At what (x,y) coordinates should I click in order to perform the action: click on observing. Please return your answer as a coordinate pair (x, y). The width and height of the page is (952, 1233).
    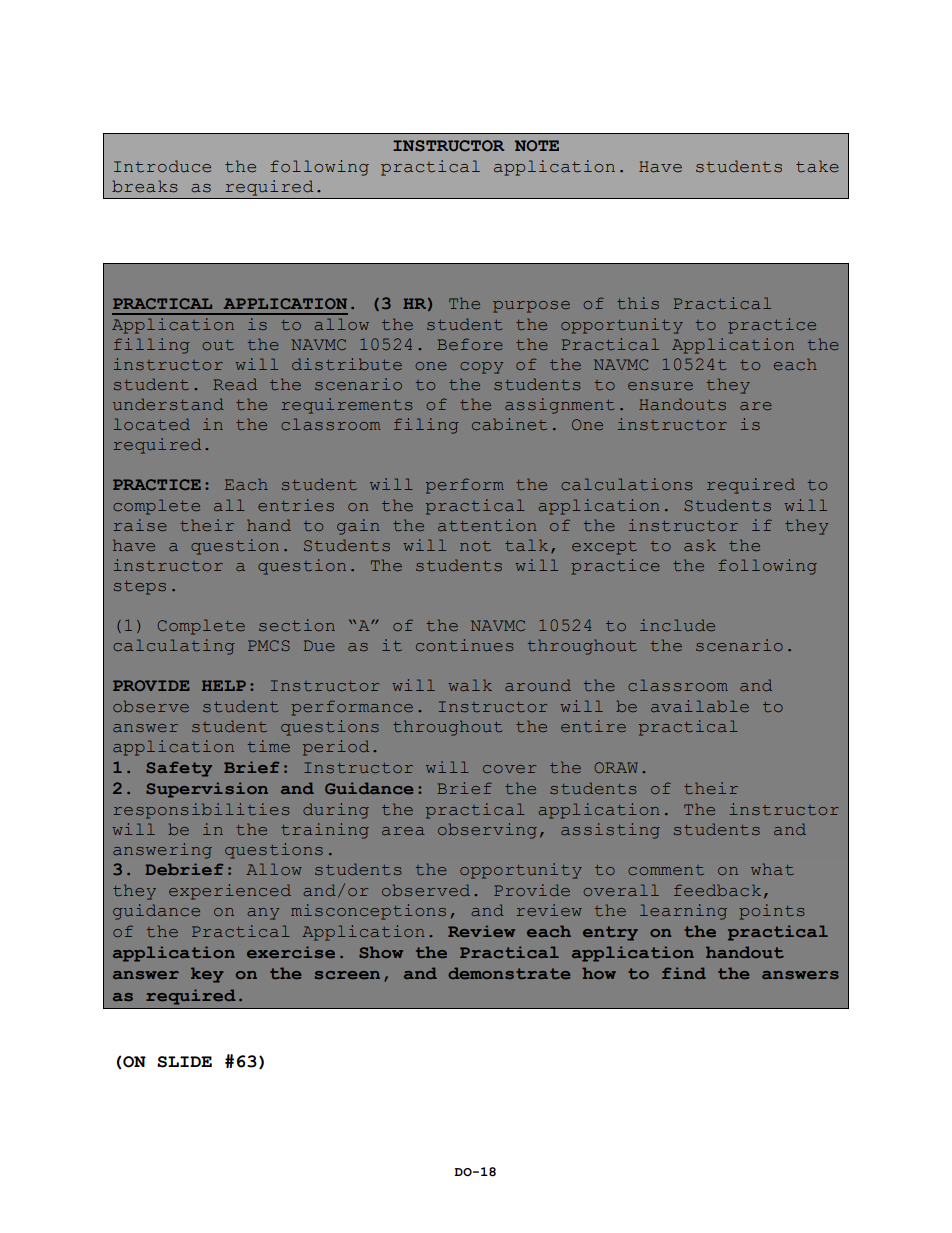
    Looking at the image, I should click on (487, 831).
